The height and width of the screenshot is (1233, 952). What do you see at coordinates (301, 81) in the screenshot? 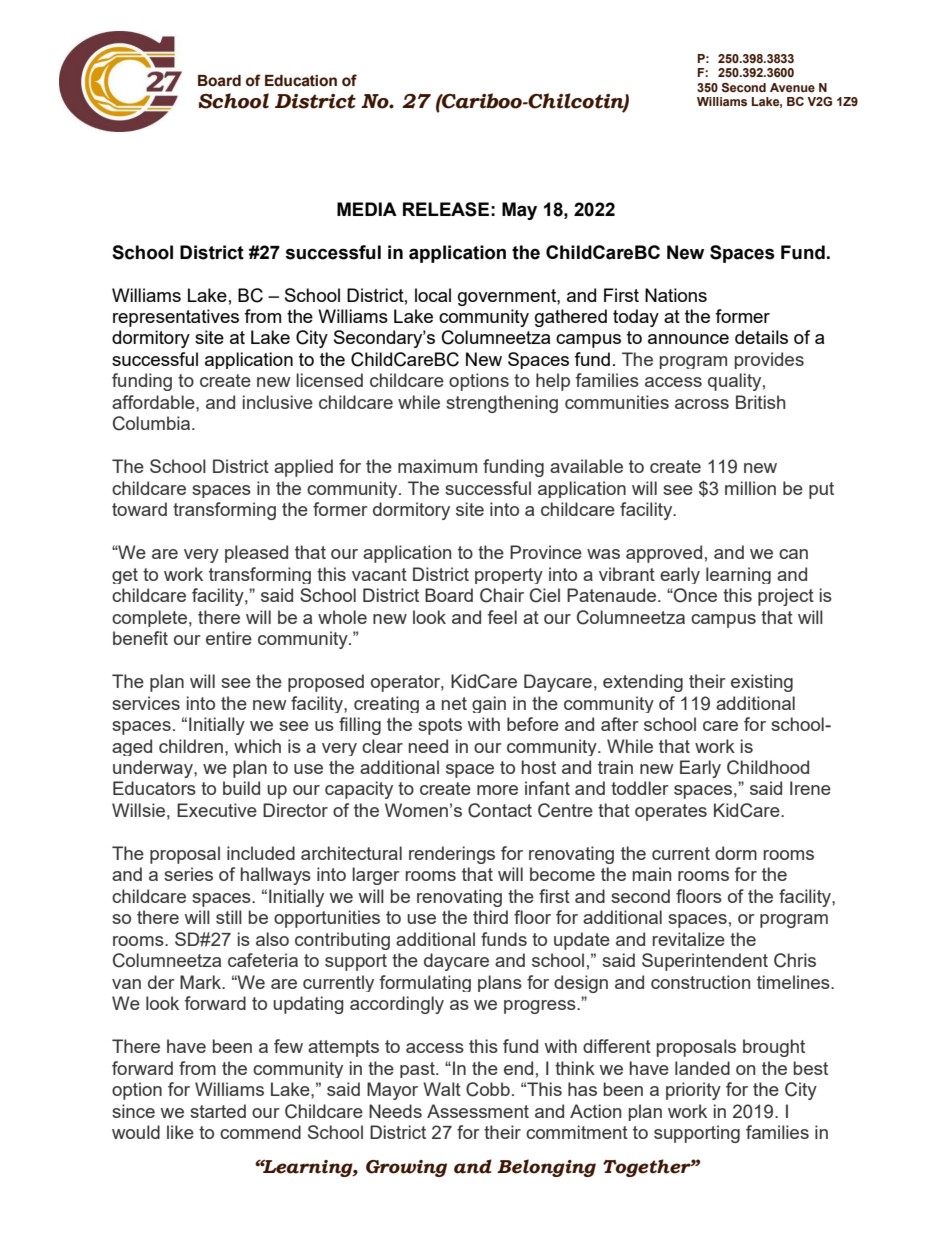
I see `Education` at bounding box center [301, 81].
